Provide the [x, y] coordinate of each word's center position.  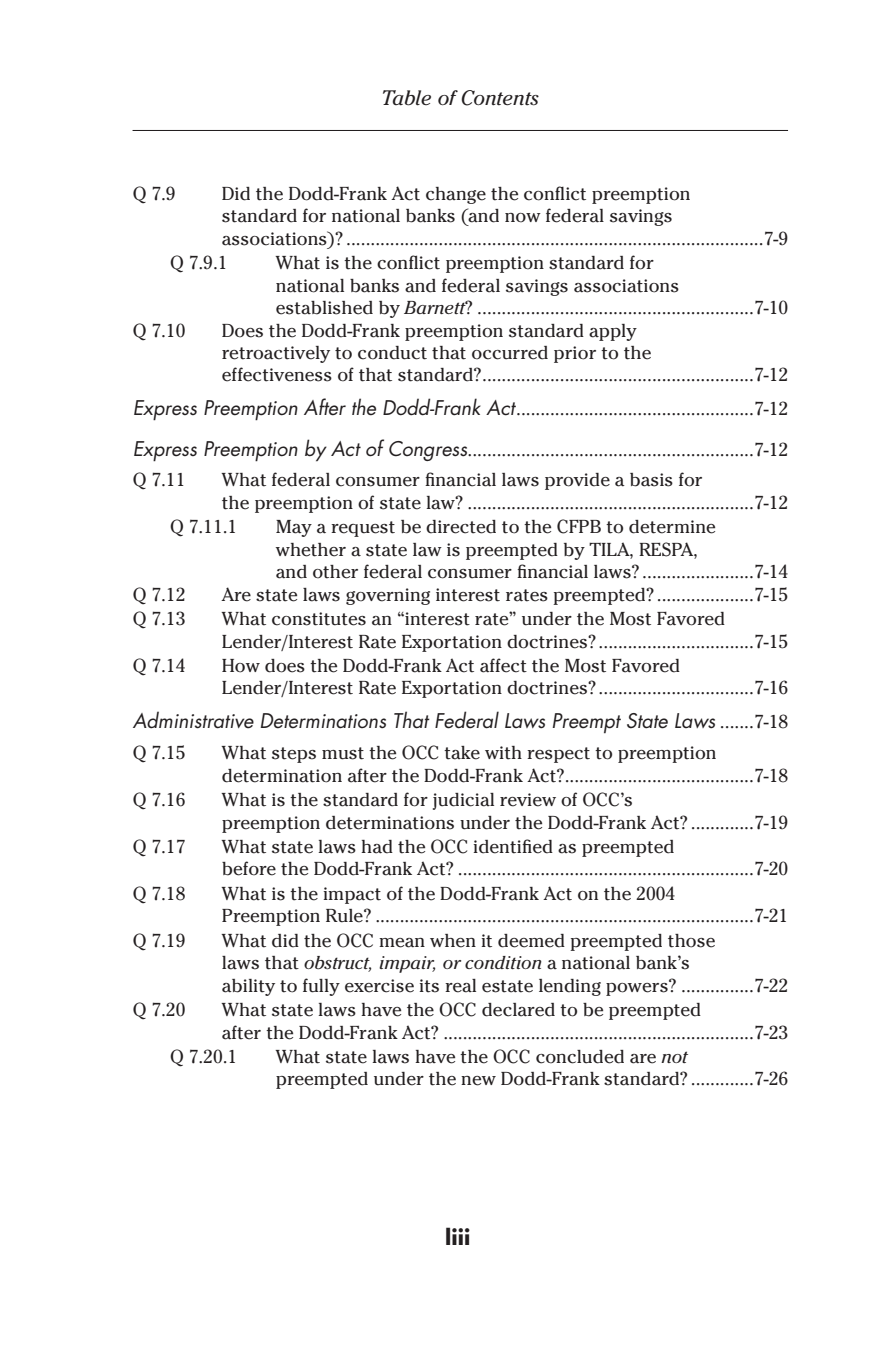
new [478, 1081]
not [674, 1057]
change [456, 195]
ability [248, 987]
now [523, 218]
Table [407, 98]
